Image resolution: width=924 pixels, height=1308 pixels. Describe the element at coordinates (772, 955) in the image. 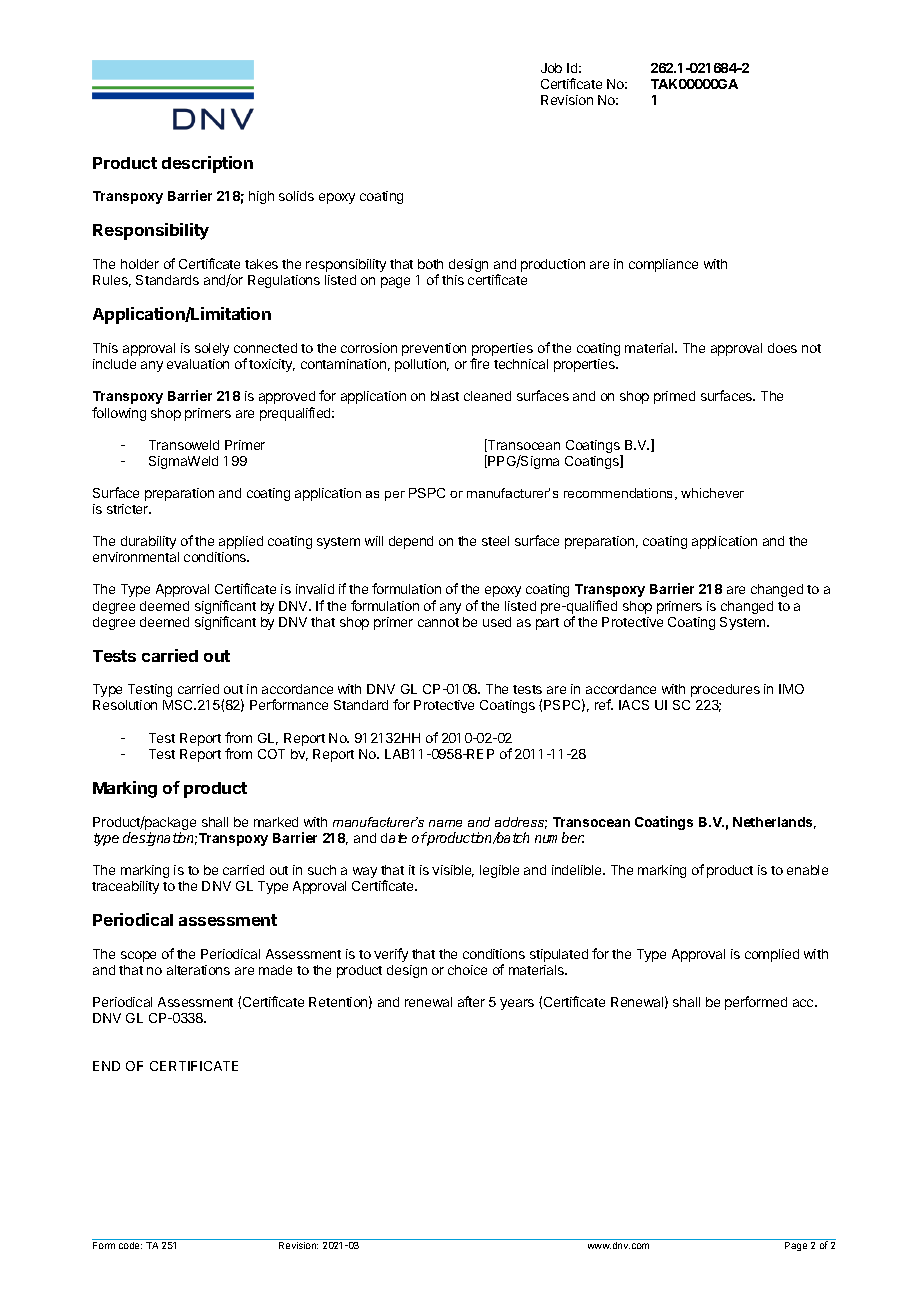

I see `complied` at that location.
